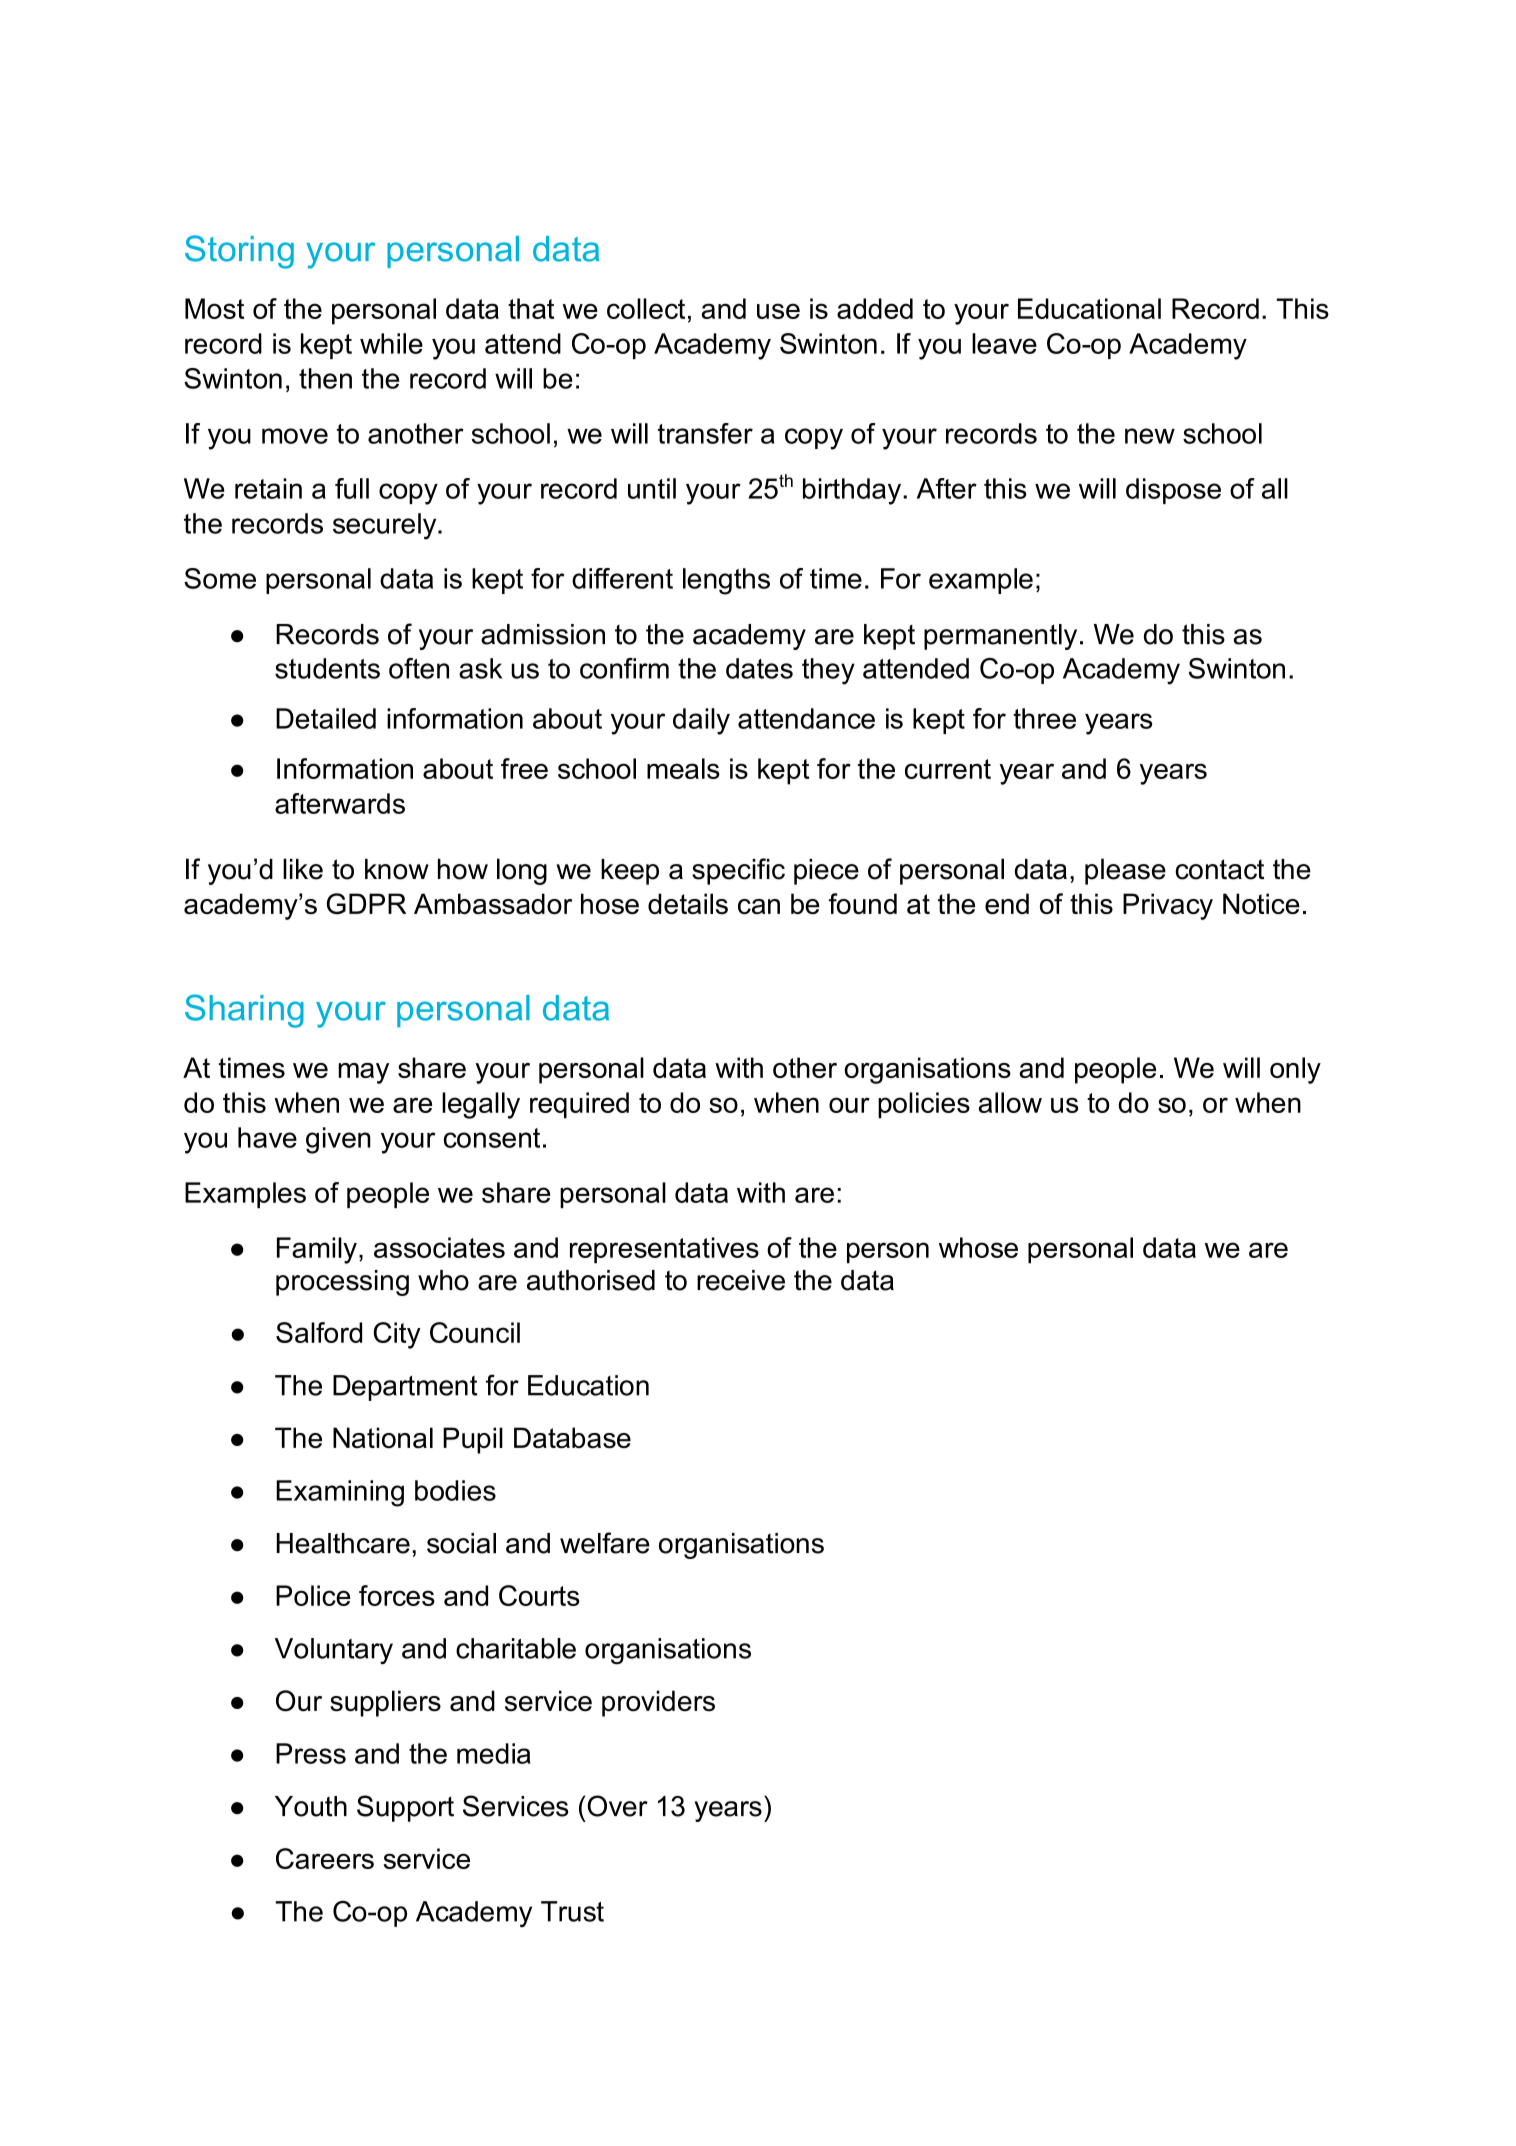 The height and width of the document is (2146, 1516). I want to click on Healthcare, so click(343, 1543).
